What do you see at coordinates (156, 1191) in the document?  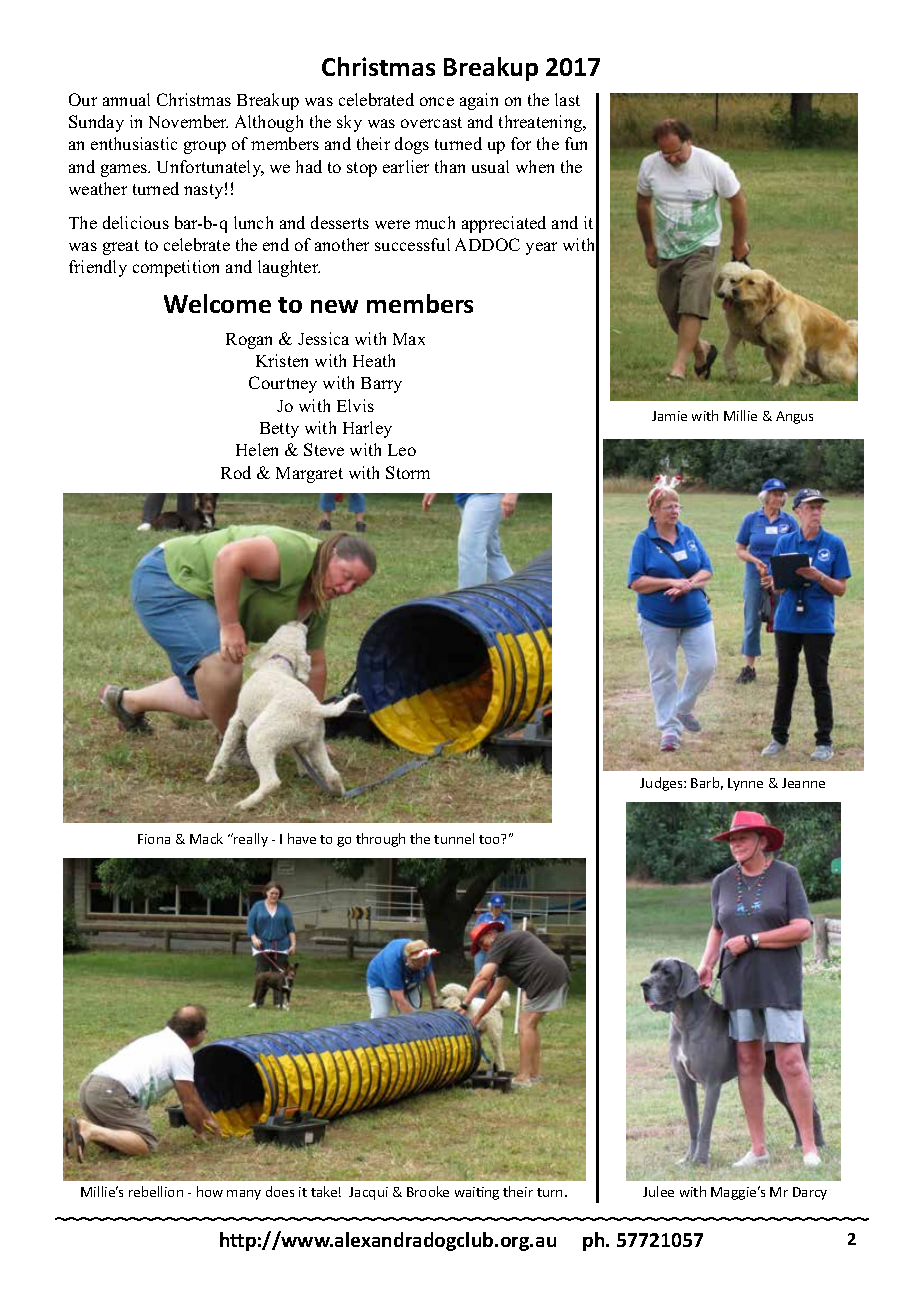 I see `rebellion` at bounding box center [156, 1191].
